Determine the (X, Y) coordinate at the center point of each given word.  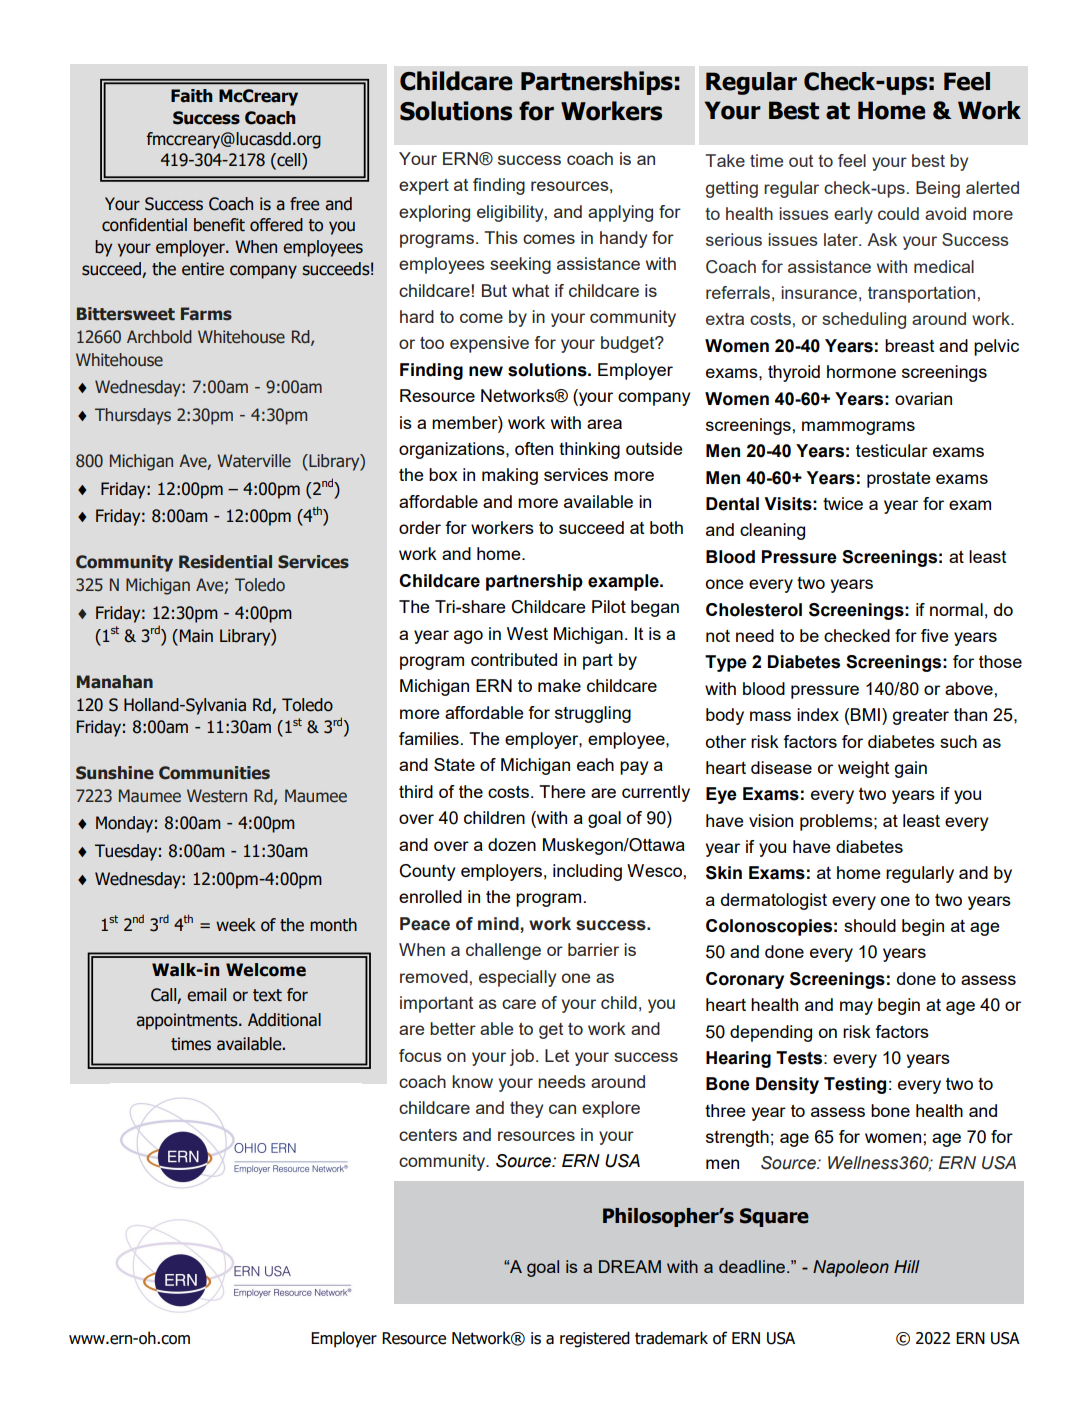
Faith (192, 96)
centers (428, 1135)
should (870, 925)
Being (938, 189)
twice (843, 503)
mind (499, 924)
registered (595, 1339)
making (510, 476)
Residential (225, 562)
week (236, 925)
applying (620, 213)
